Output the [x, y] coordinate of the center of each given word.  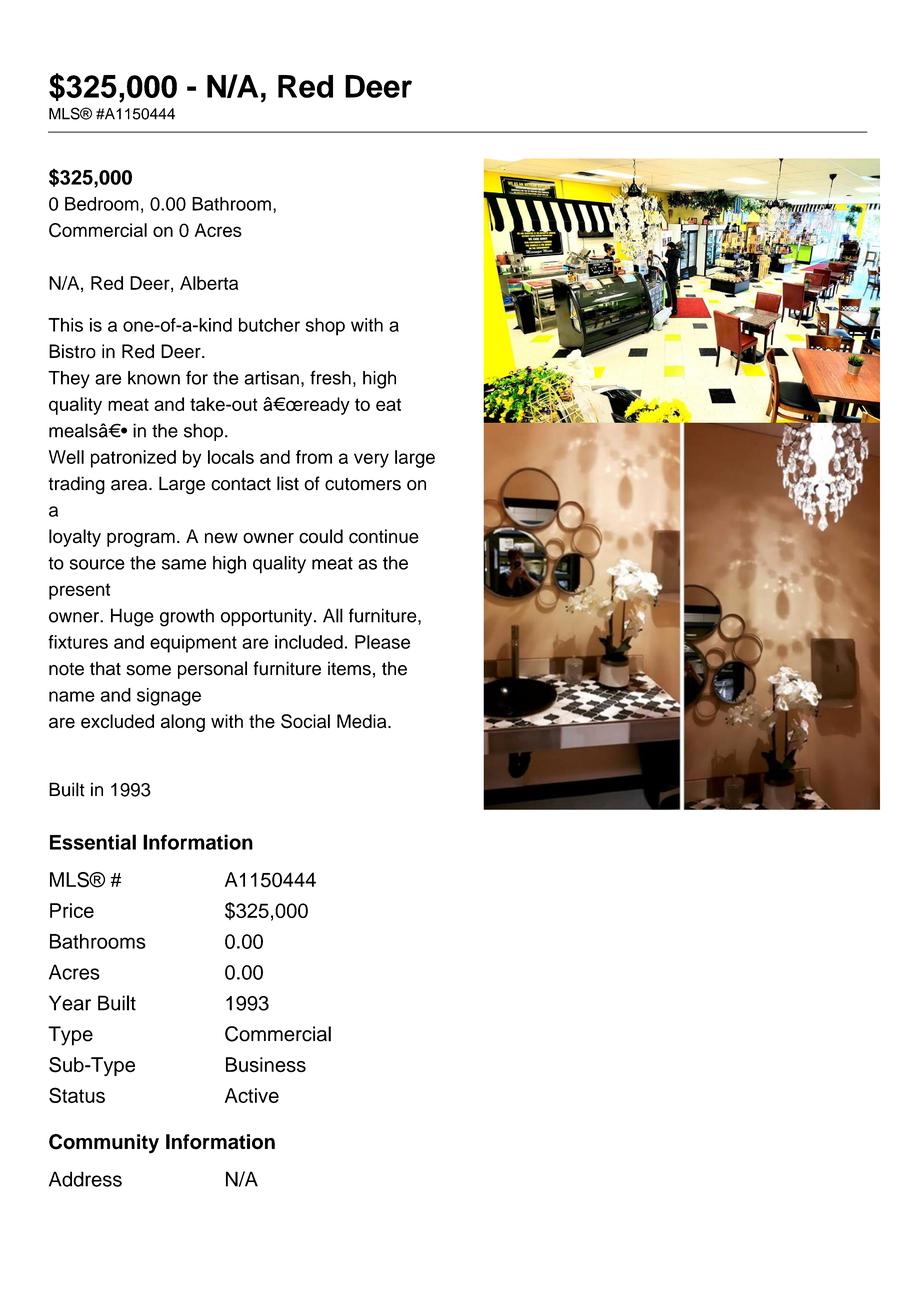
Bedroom [102, 204]
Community [104, 1144]
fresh [330, 377]
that [105, 668]
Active [252, 1095]
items [349, 668]
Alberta [209, 283]
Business [266, 1065]
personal [212, 670]
